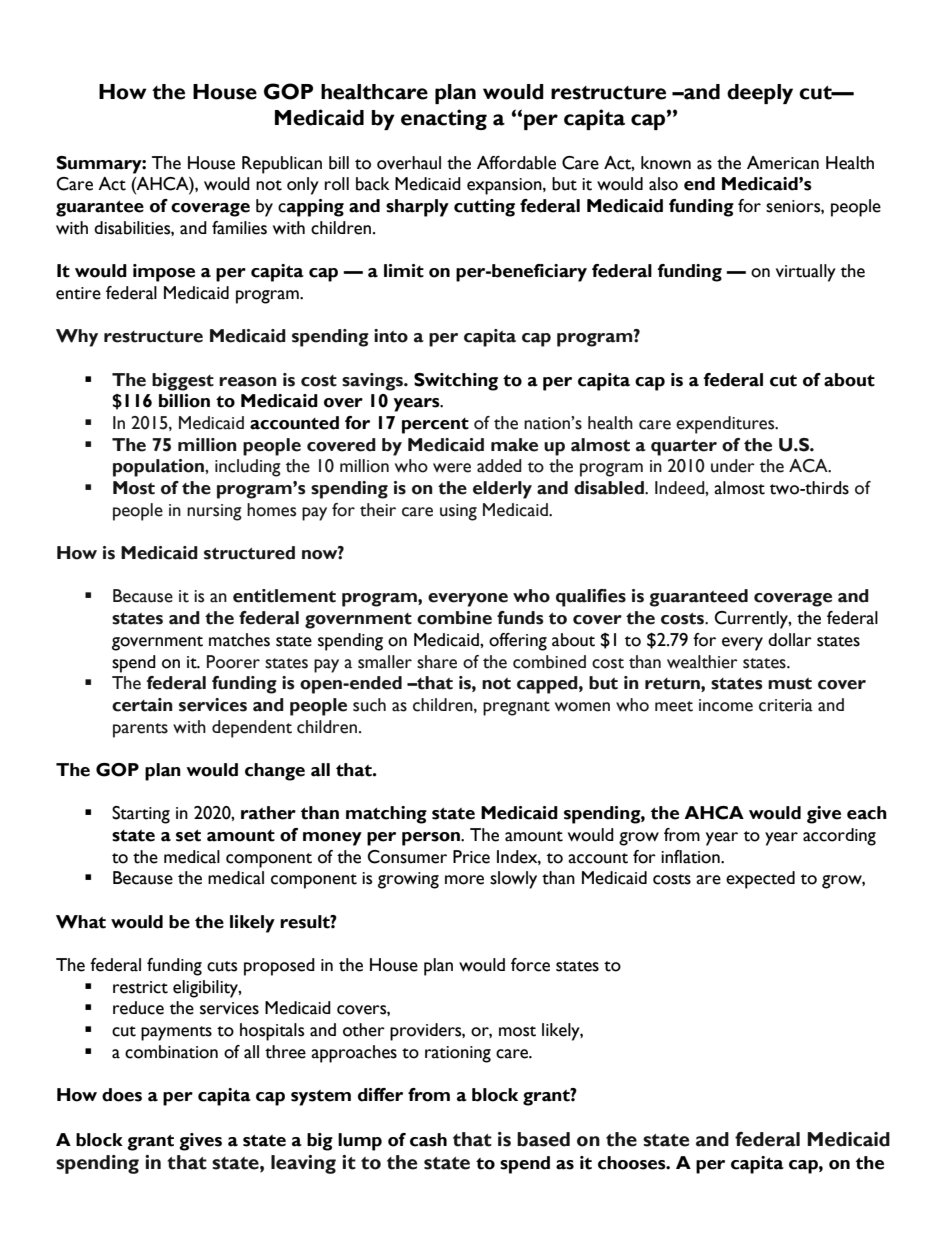  Describe the element at coordinates (183, 382) in the document. I see `biggest` at that location.
